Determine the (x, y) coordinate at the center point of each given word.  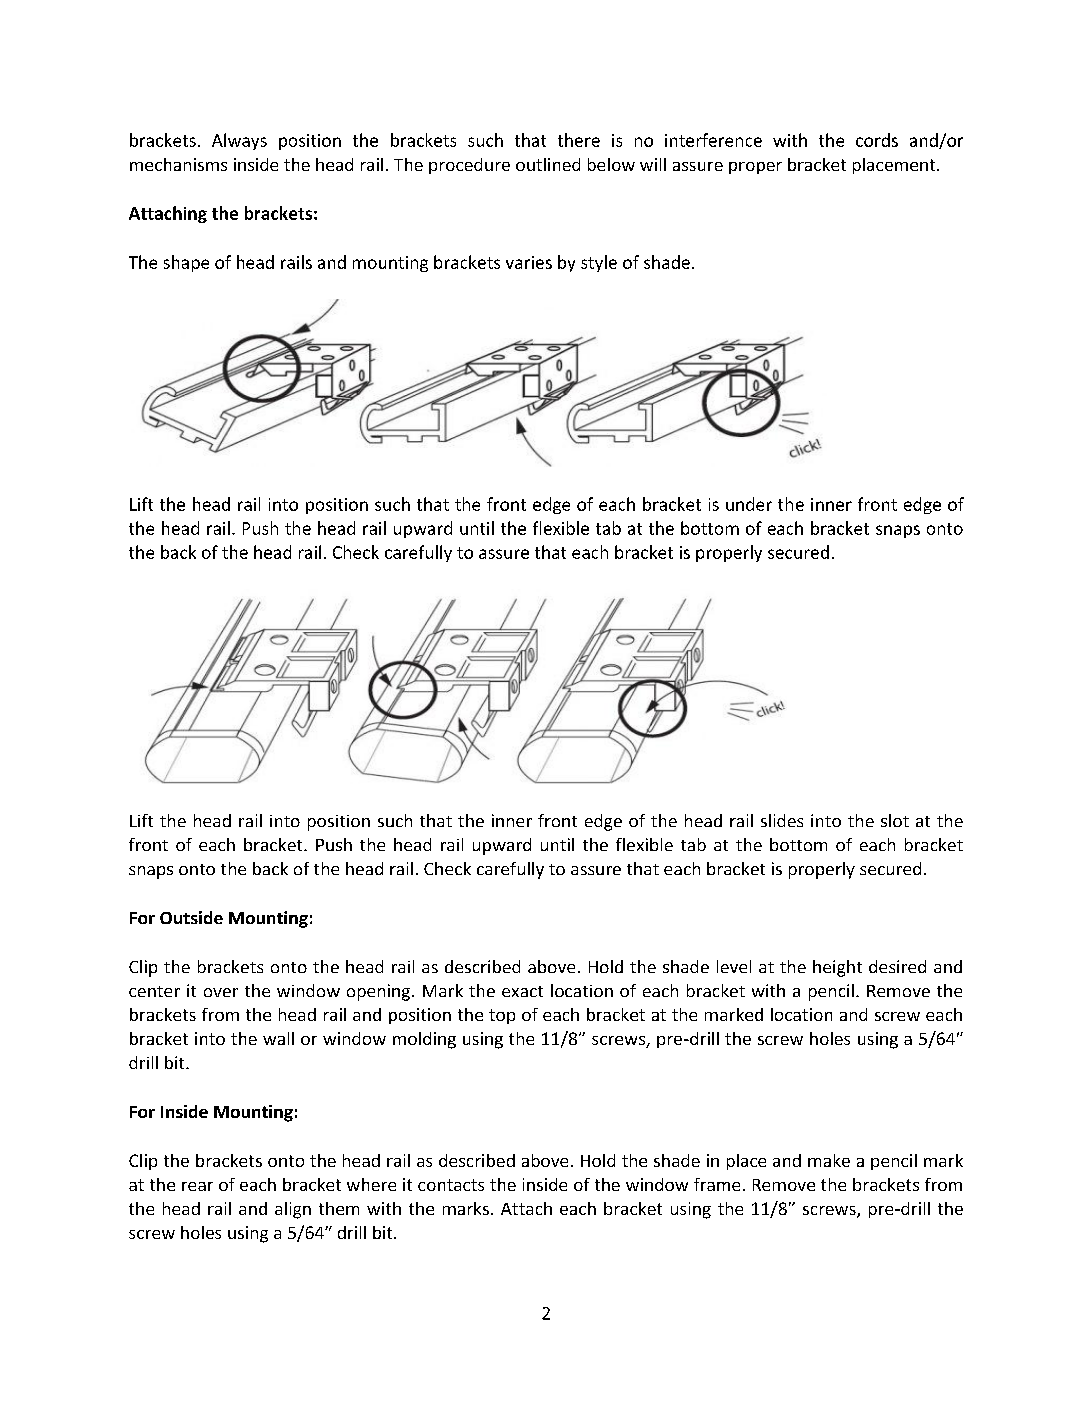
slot (895, 820)
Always (239, 141)
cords (877, 140)
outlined (548, 164)
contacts (451, 1185)
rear (197, 1186)
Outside (191, 917)
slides (782, 820)
